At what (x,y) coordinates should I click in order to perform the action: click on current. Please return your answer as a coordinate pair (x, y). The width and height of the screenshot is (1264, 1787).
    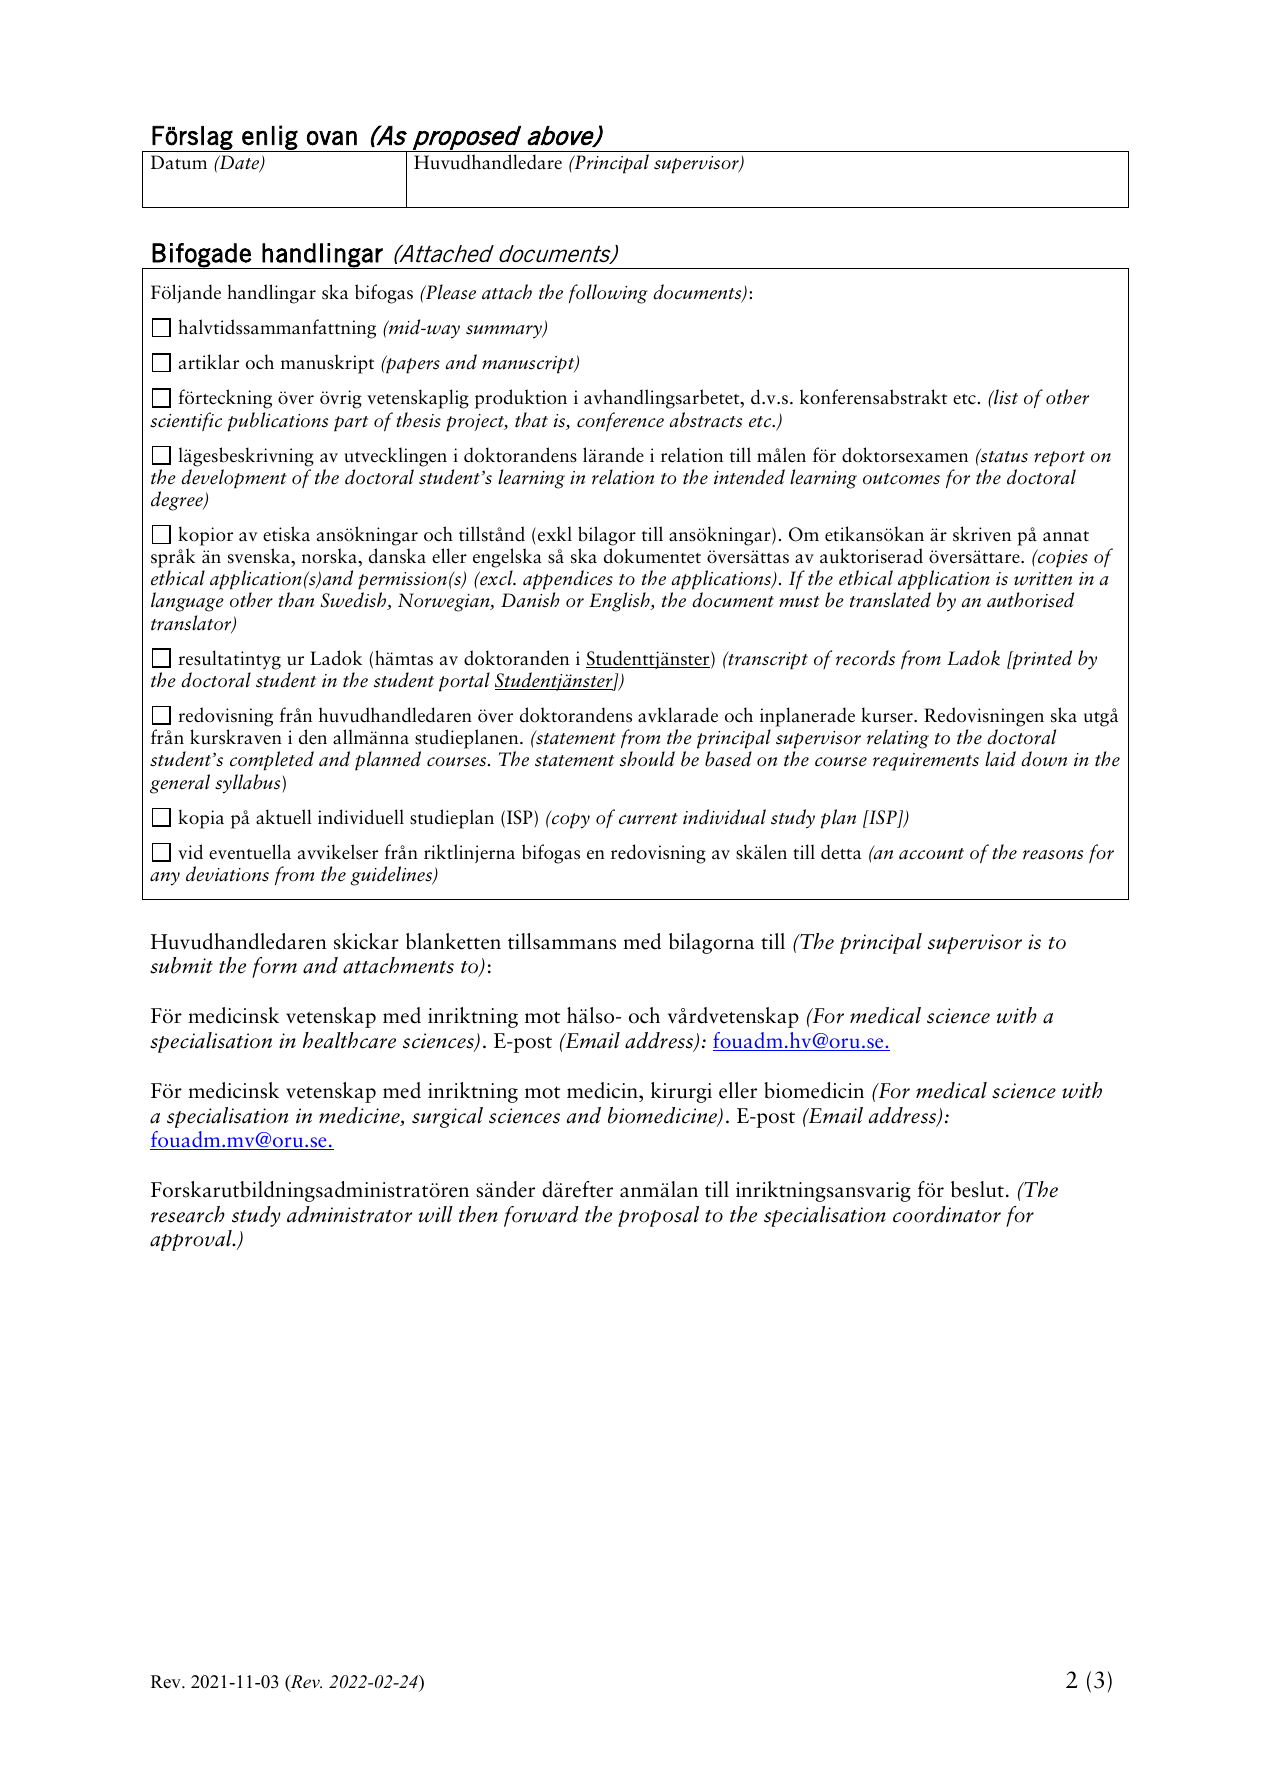
    Looking at the image, I should click on (648, 819).
